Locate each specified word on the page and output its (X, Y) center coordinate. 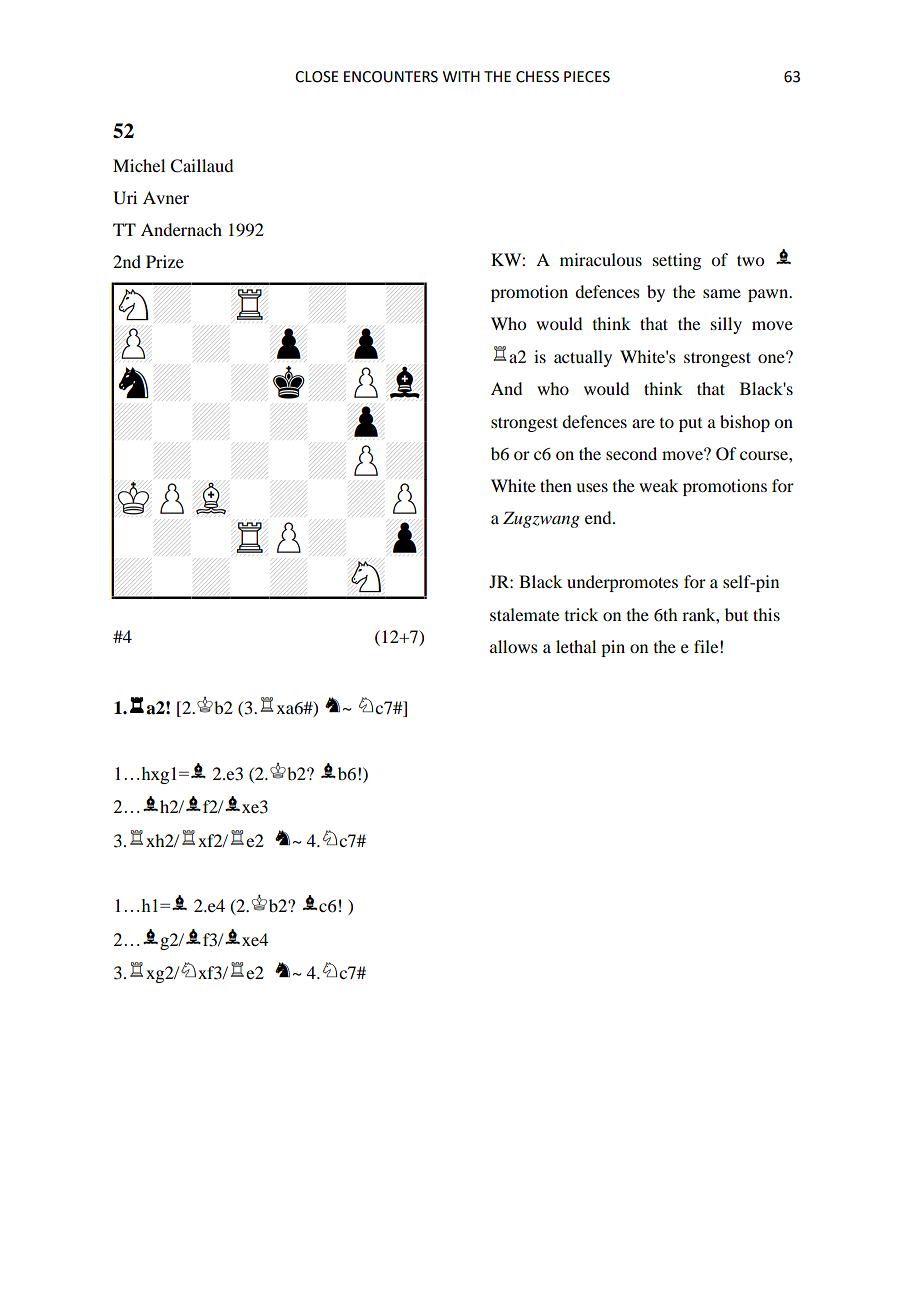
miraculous (601, 259)
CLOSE (317, 77)
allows (514, 646)
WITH (461, 76)
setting (677, 261)
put (690, 425)
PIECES (587, 77)
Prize (165, 261)
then (556, 485)
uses (592, 487)
